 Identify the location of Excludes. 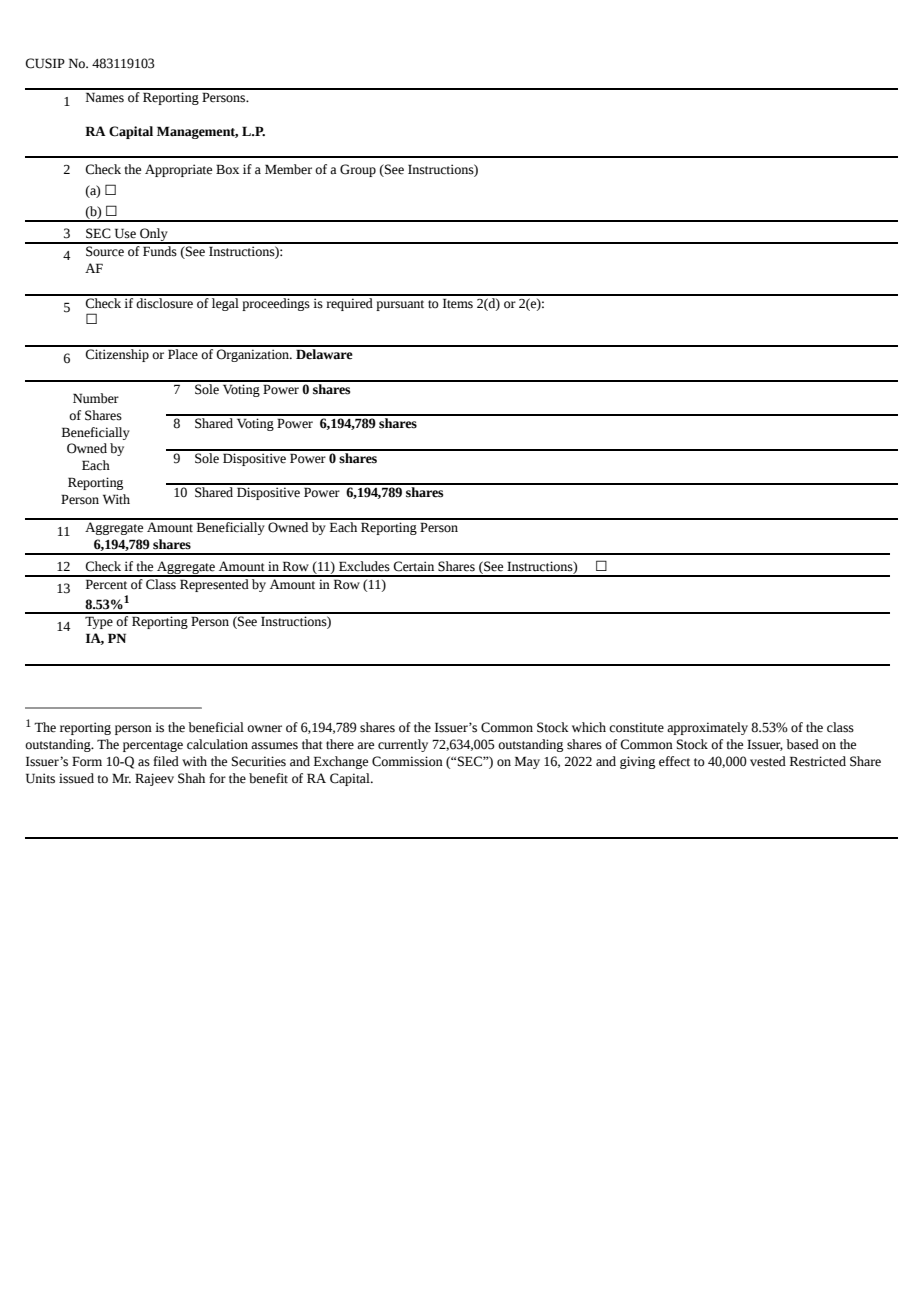
(364, 566).
